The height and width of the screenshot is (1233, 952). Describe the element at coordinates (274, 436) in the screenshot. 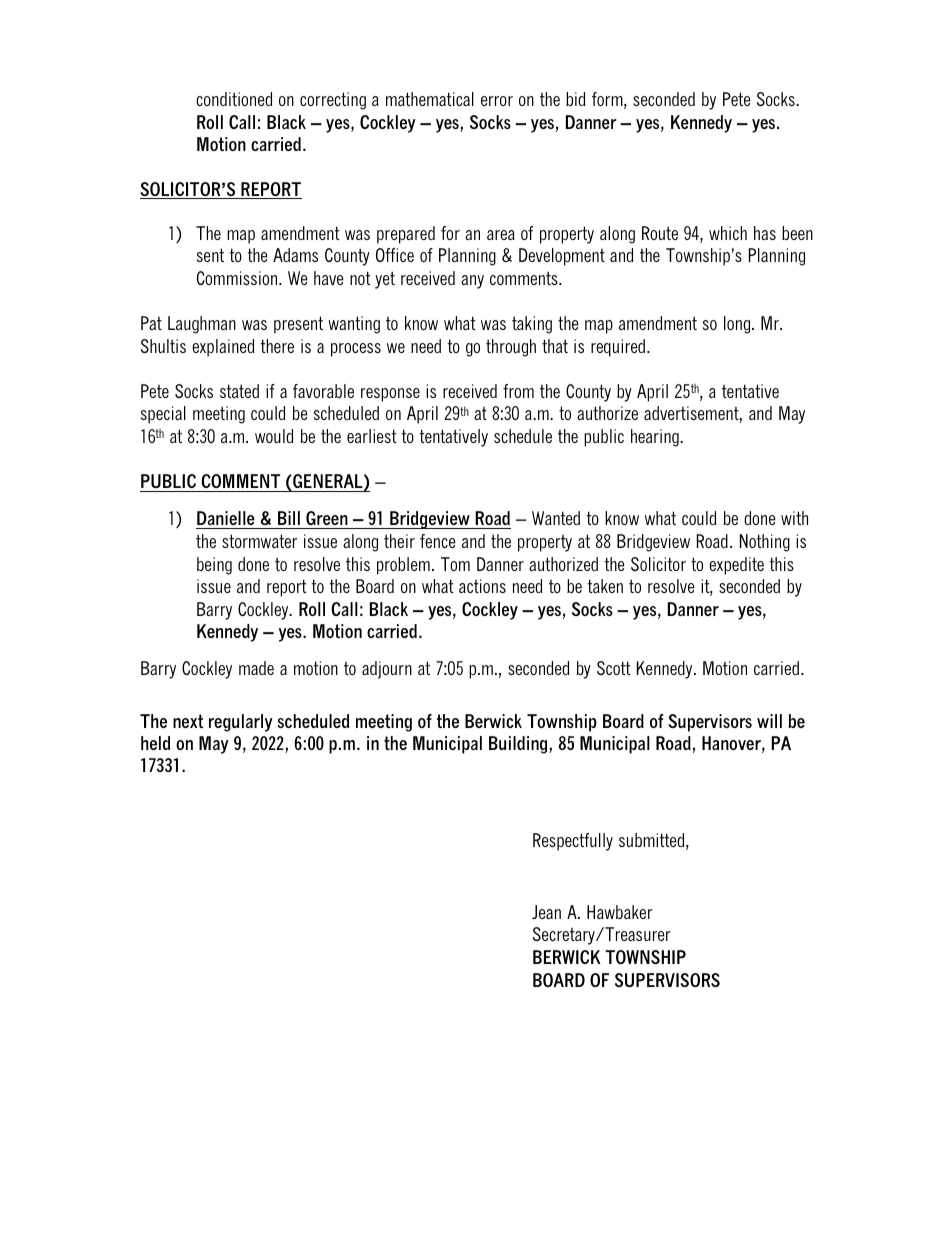

I see `would` at that location.
